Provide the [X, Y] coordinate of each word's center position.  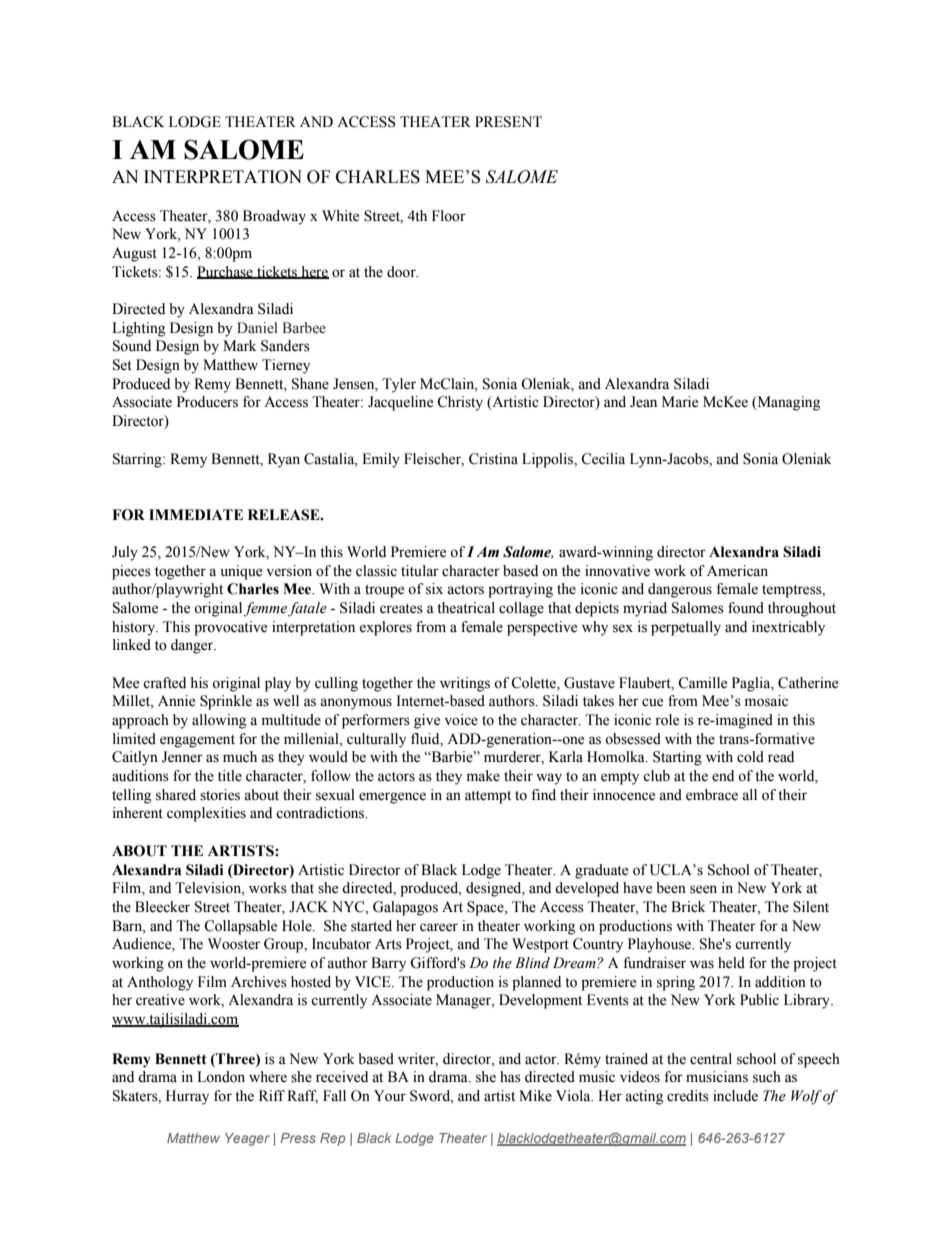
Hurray [187, 1097]
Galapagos [405, 908]
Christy [460, 403]
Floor [449, 216]
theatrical [466, 608]
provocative [230, 628]
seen [703, 889]
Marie [680, 402]
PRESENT [508, 122]
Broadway [274, 217]
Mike [535, 1096]
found [746, 608]
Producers [207, 402]
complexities [206, 814]
